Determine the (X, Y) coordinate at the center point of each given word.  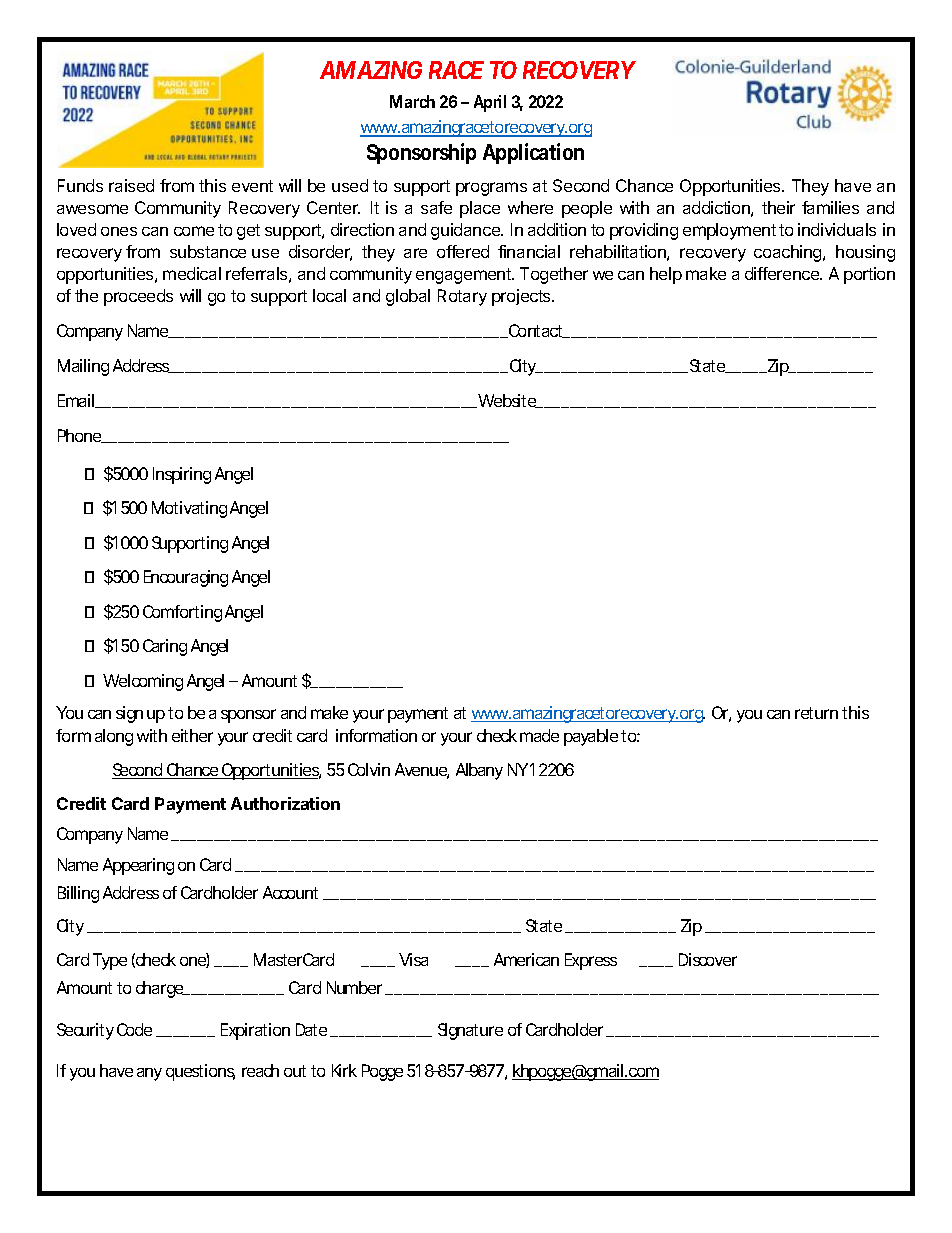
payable (591, 737)
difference (783, 273)
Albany (479, 771)
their (778, 207)
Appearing (138, 866)
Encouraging (186, 578)
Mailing (83, 367)
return (816, 713)
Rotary (462, 297)
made (539, 735)
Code (134, 1029)
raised (131, 185)
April (490, 103)
